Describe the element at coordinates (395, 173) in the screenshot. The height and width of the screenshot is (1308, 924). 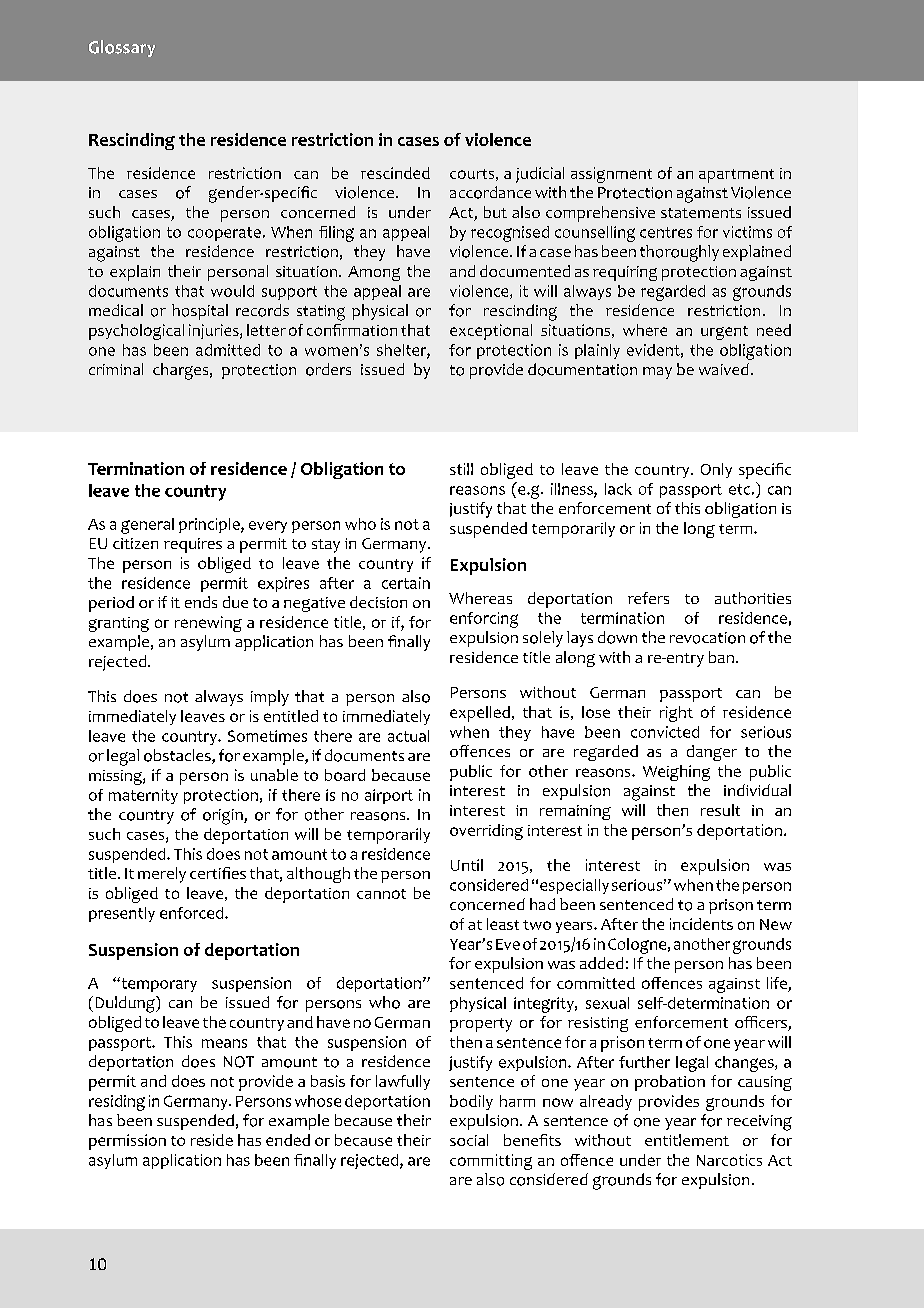
I see `rescinded` at that location.
